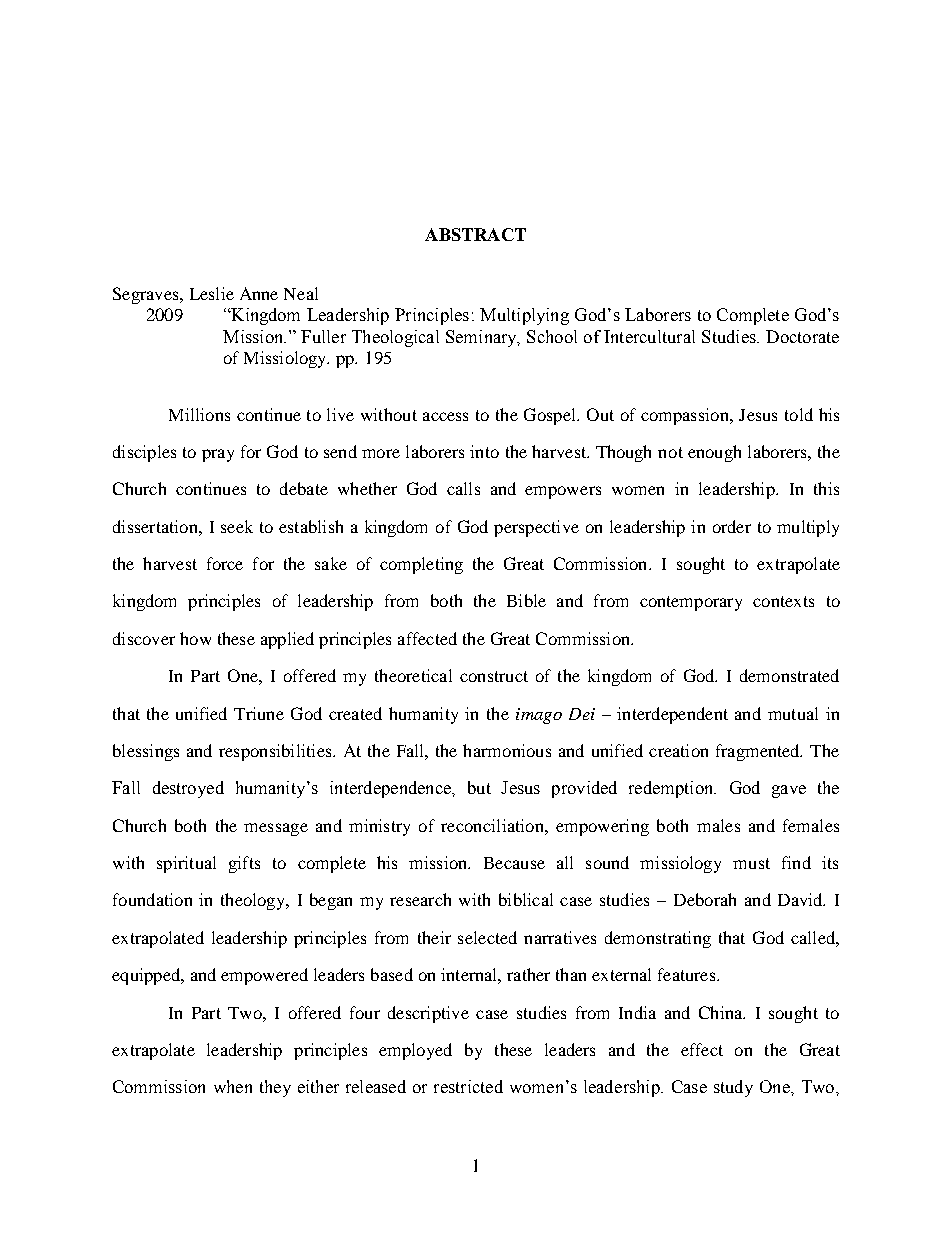  I want to click on Doctorate, so click(802, 336).
